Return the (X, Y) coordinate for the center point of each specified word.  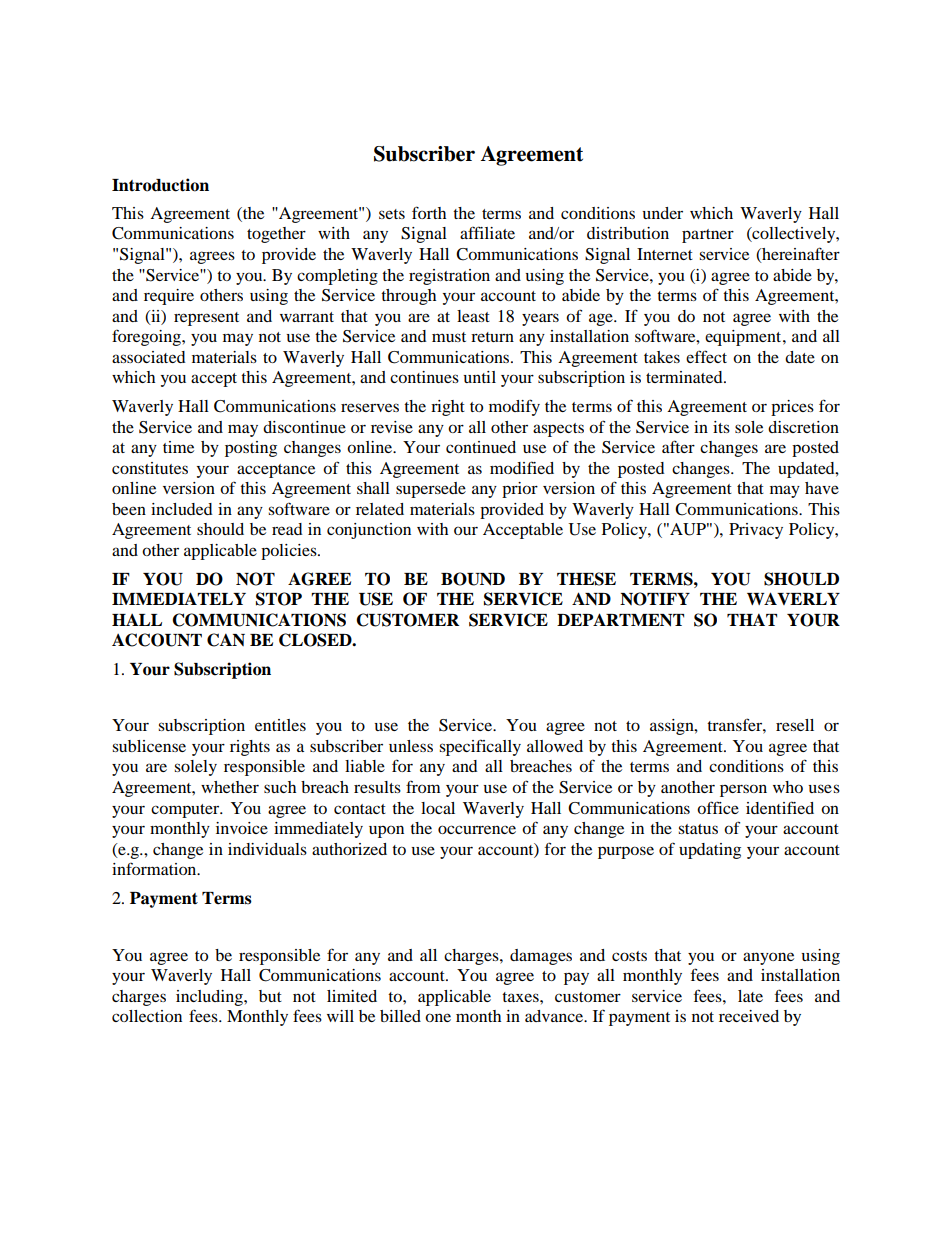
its (721, 427)
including (210, 998)
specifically (480, 747)
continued (481, 447)
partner (708, 236)
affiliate (487, 232)
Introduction (160, 185)
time (178, 447)
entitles (280, 725)
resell (795, 725)
